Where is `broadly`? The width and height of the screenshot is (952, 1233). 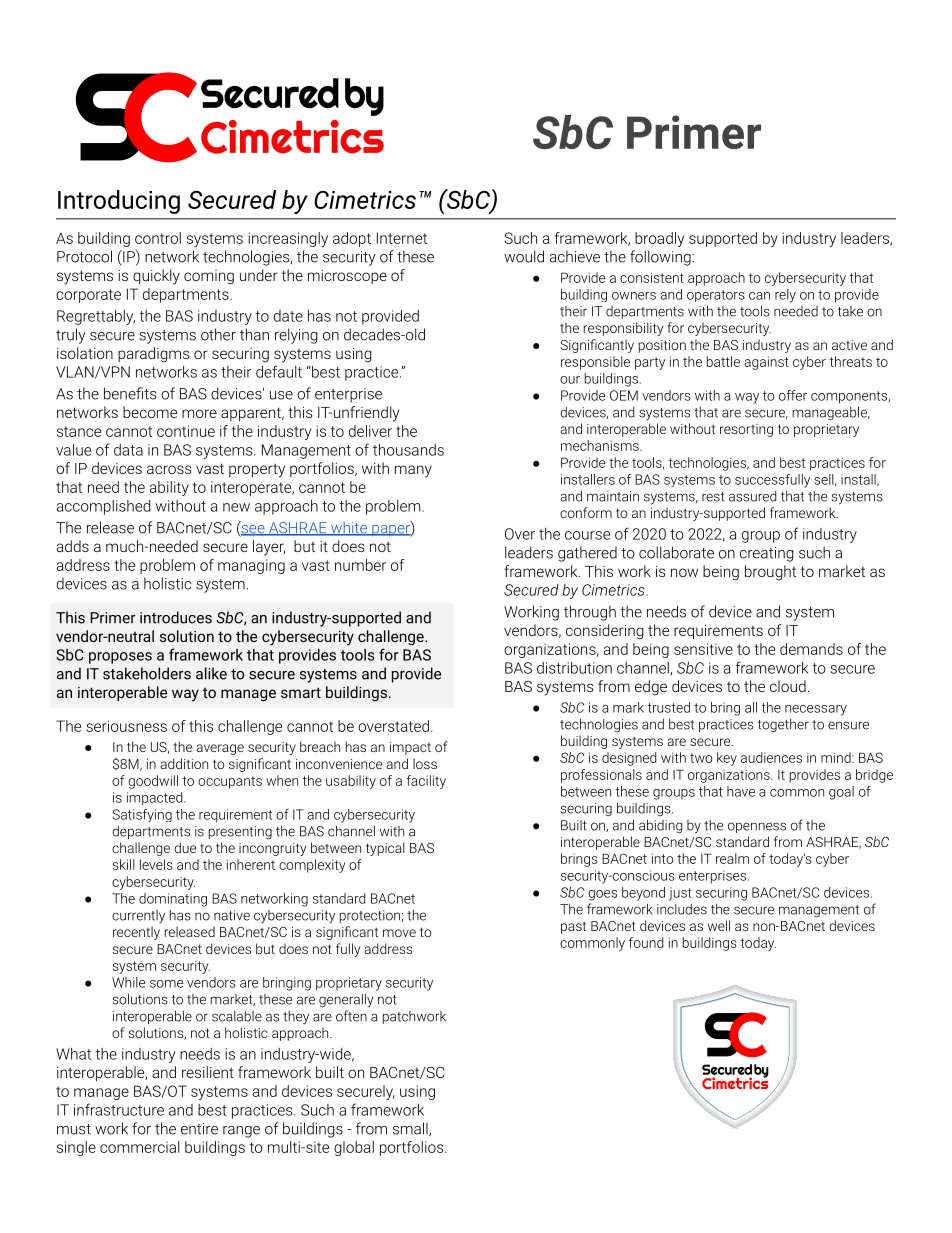
broadly is located at coordinates (659, 239).
